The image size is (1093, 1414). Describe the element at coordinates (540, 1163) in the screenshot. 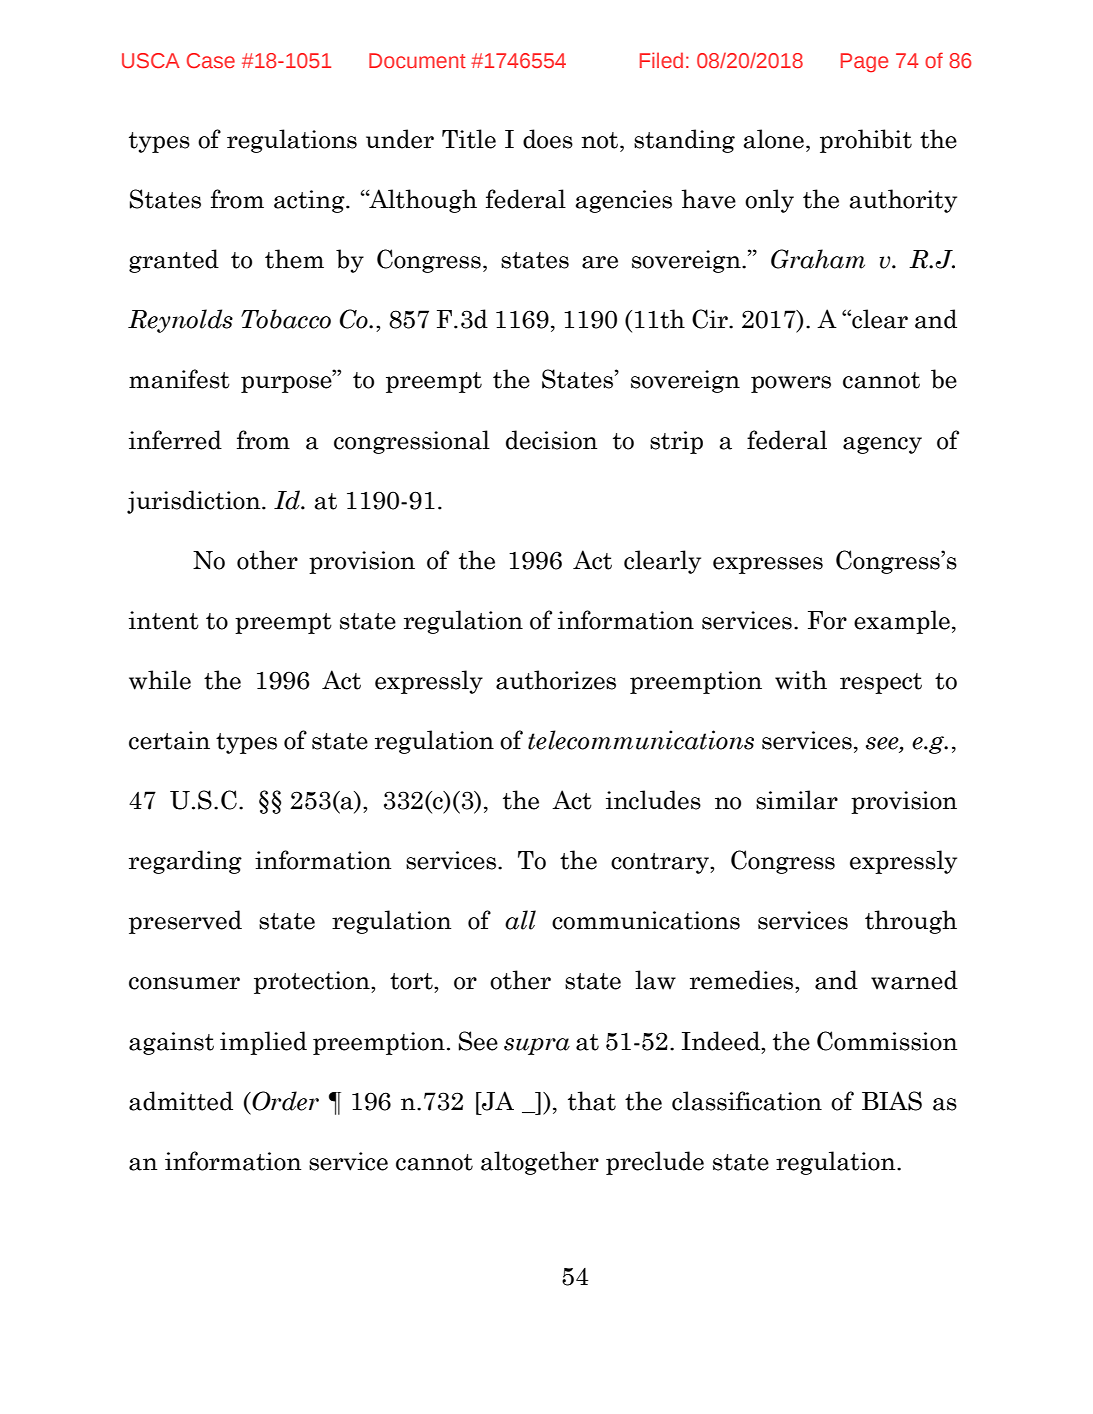

I see `altogether` at that location.
